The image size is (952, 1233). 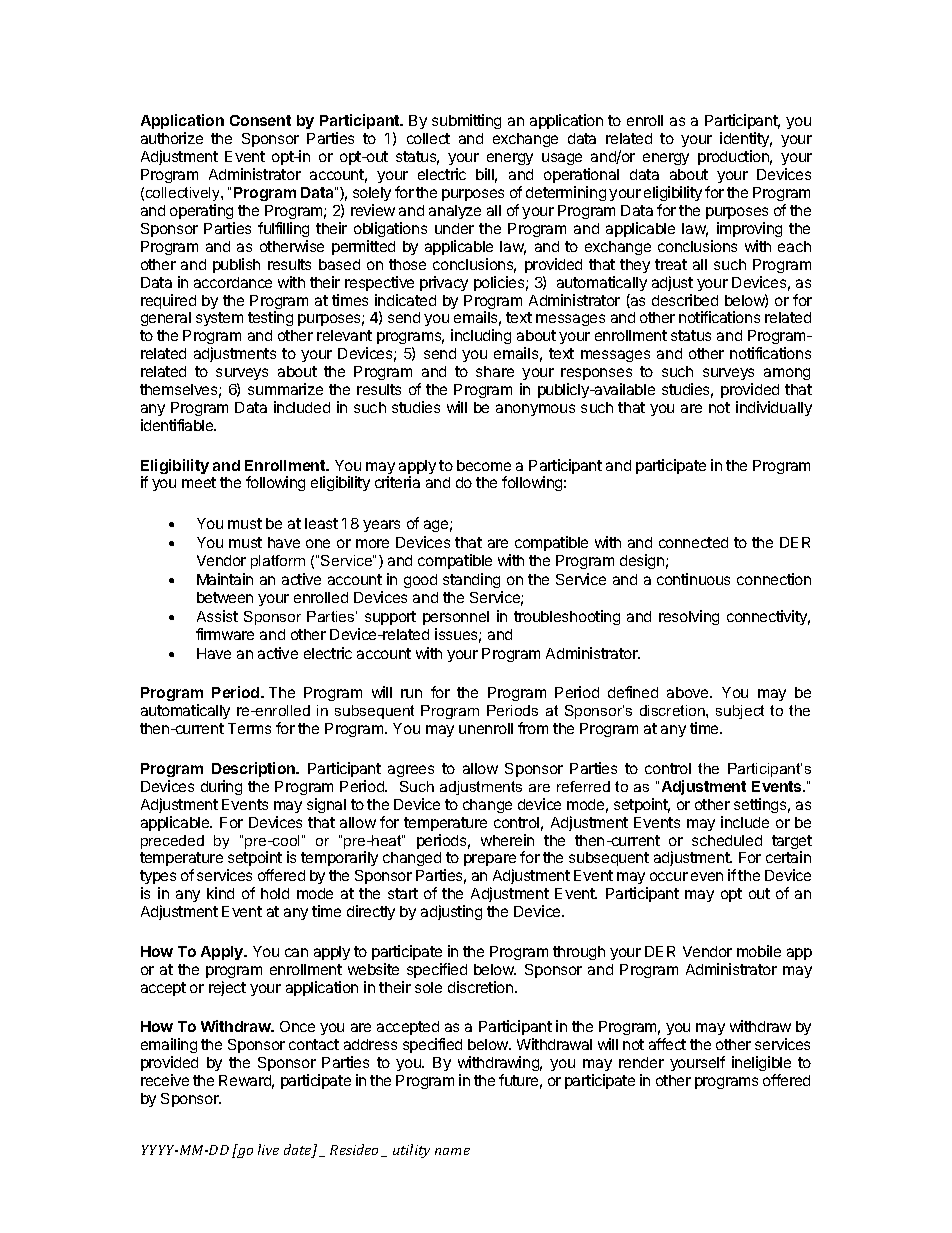 I want to click on name, so click(x=452, y=1151).
